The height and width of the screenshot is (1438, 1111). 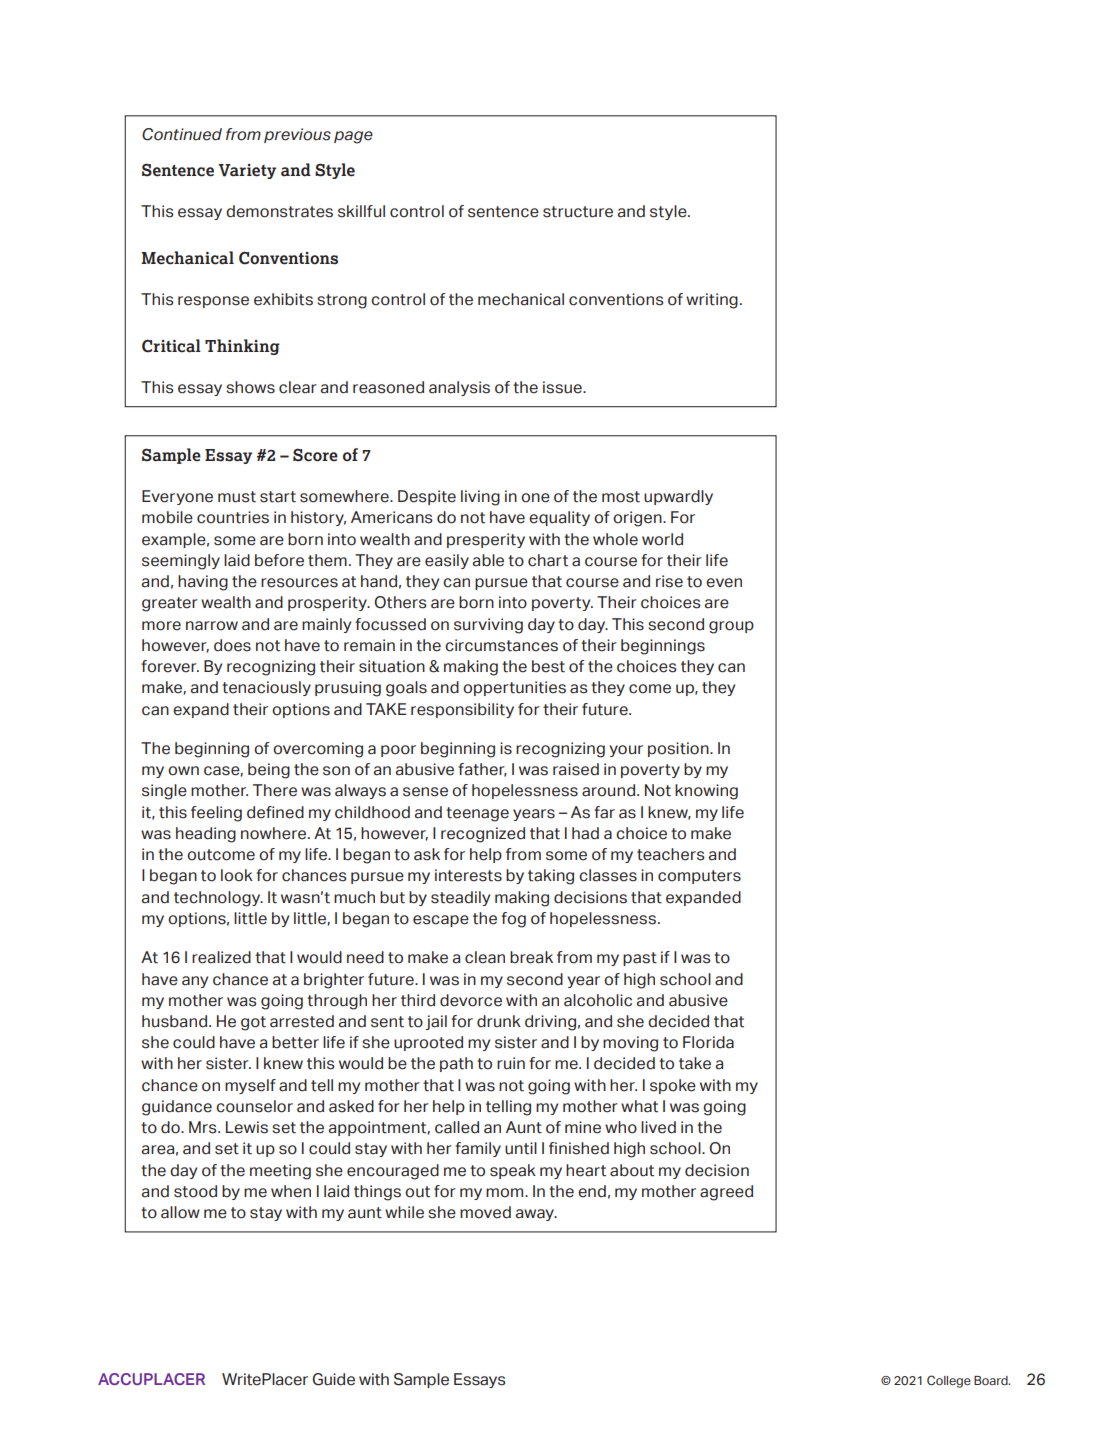 What do you see at coordinates (247, 171) in the screenshot?
I see `Variety` at bounding box center [247, 171].
